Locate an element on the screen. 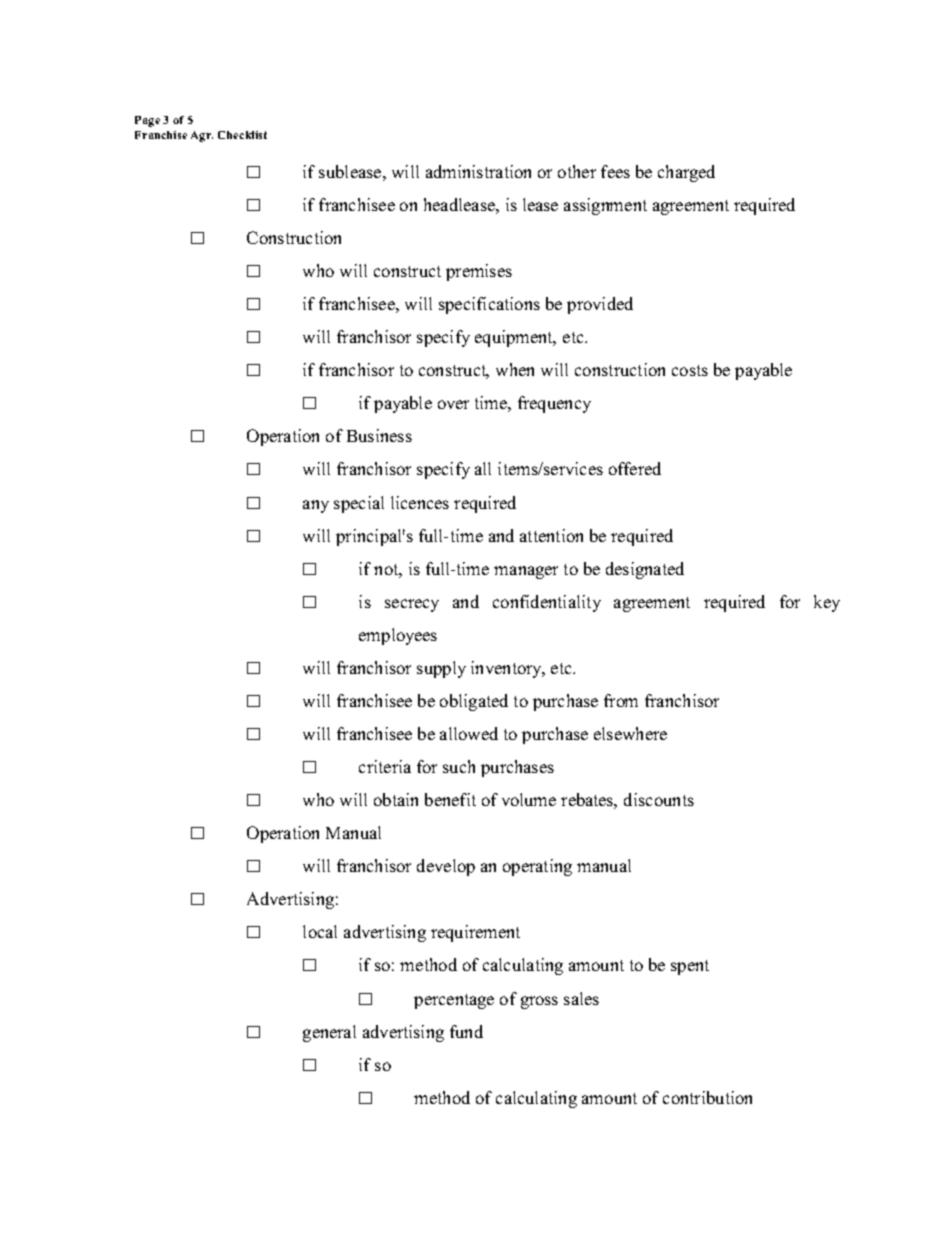 The height and width of the screenshot is (1233, 952). charged is located at coordinates (686, 173).
